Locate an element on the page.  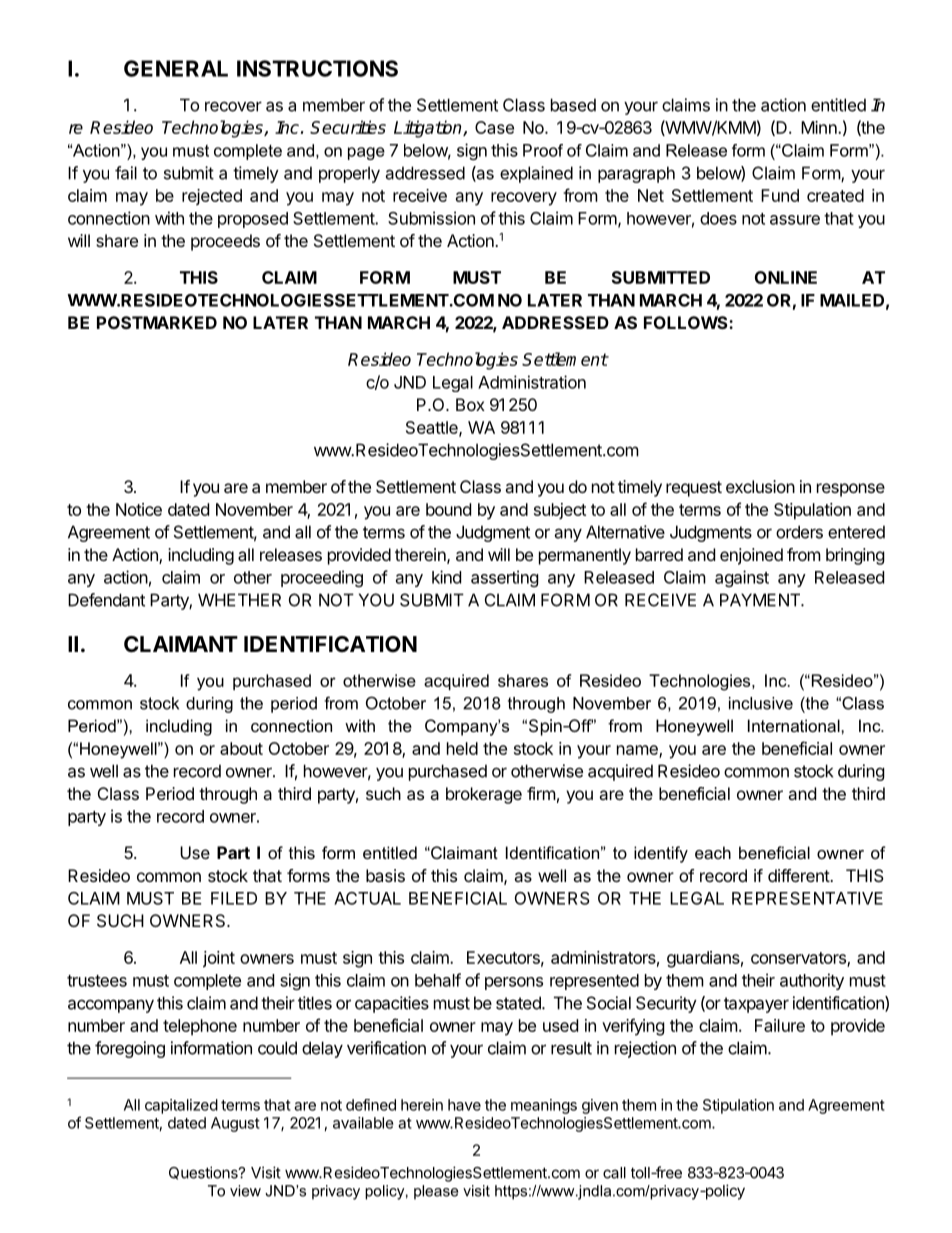
please is located at coordinates (436, 1192).
